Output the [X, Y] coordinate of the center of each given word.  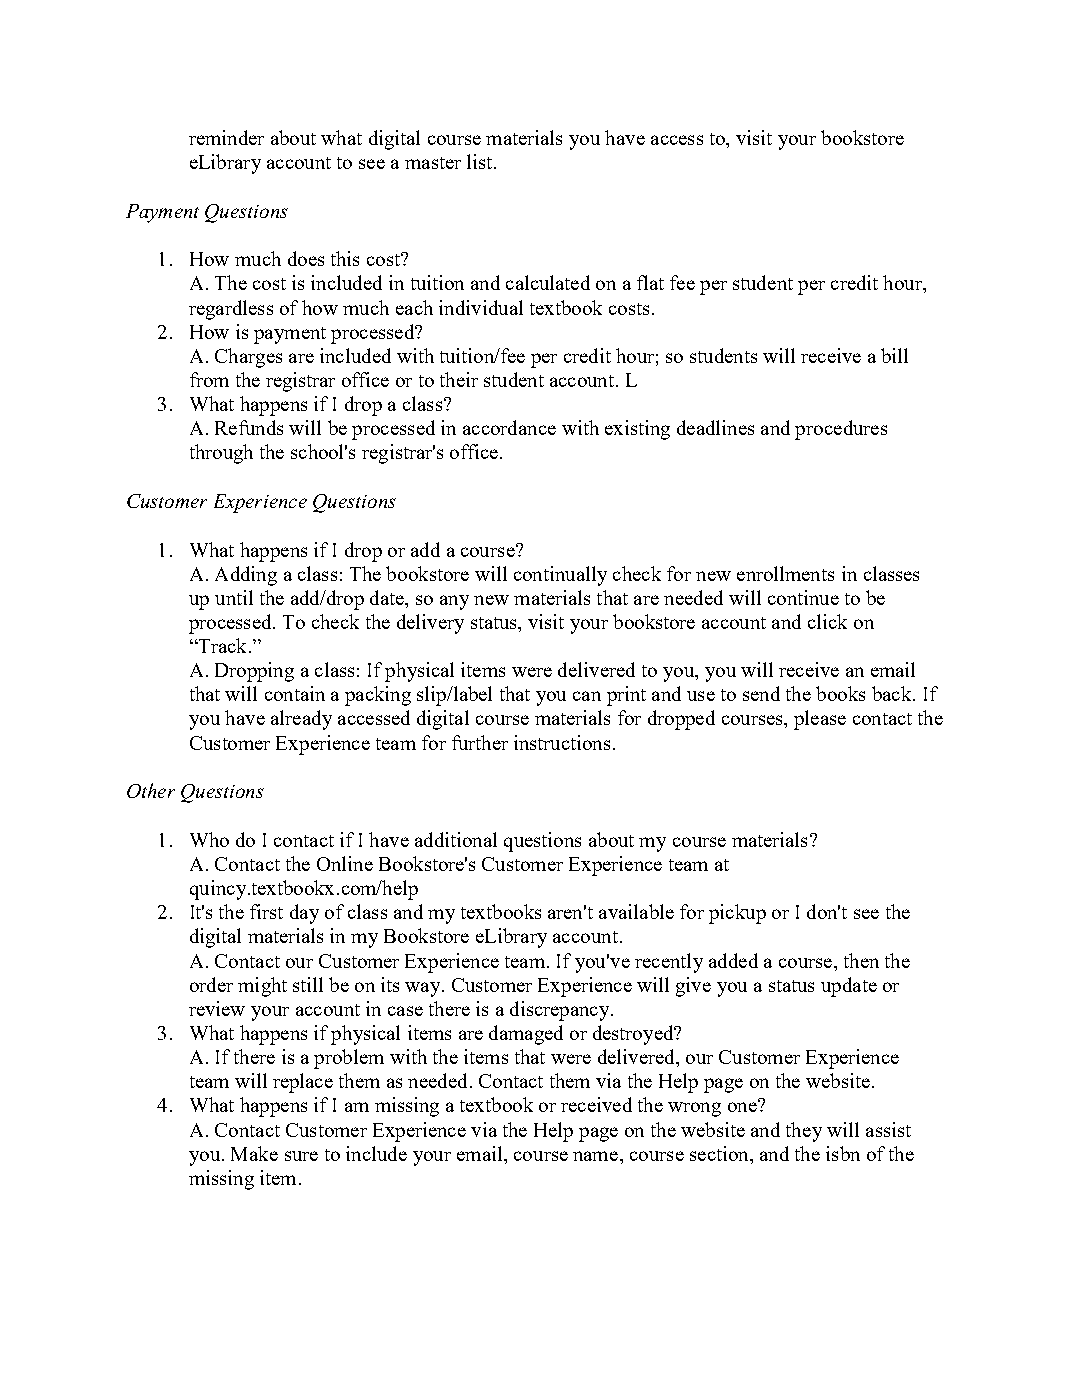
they [804, 1132]
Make [254, 1153]
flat [650, 282]
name [597, 1156]
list [479, 161]
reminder [226, 137]
